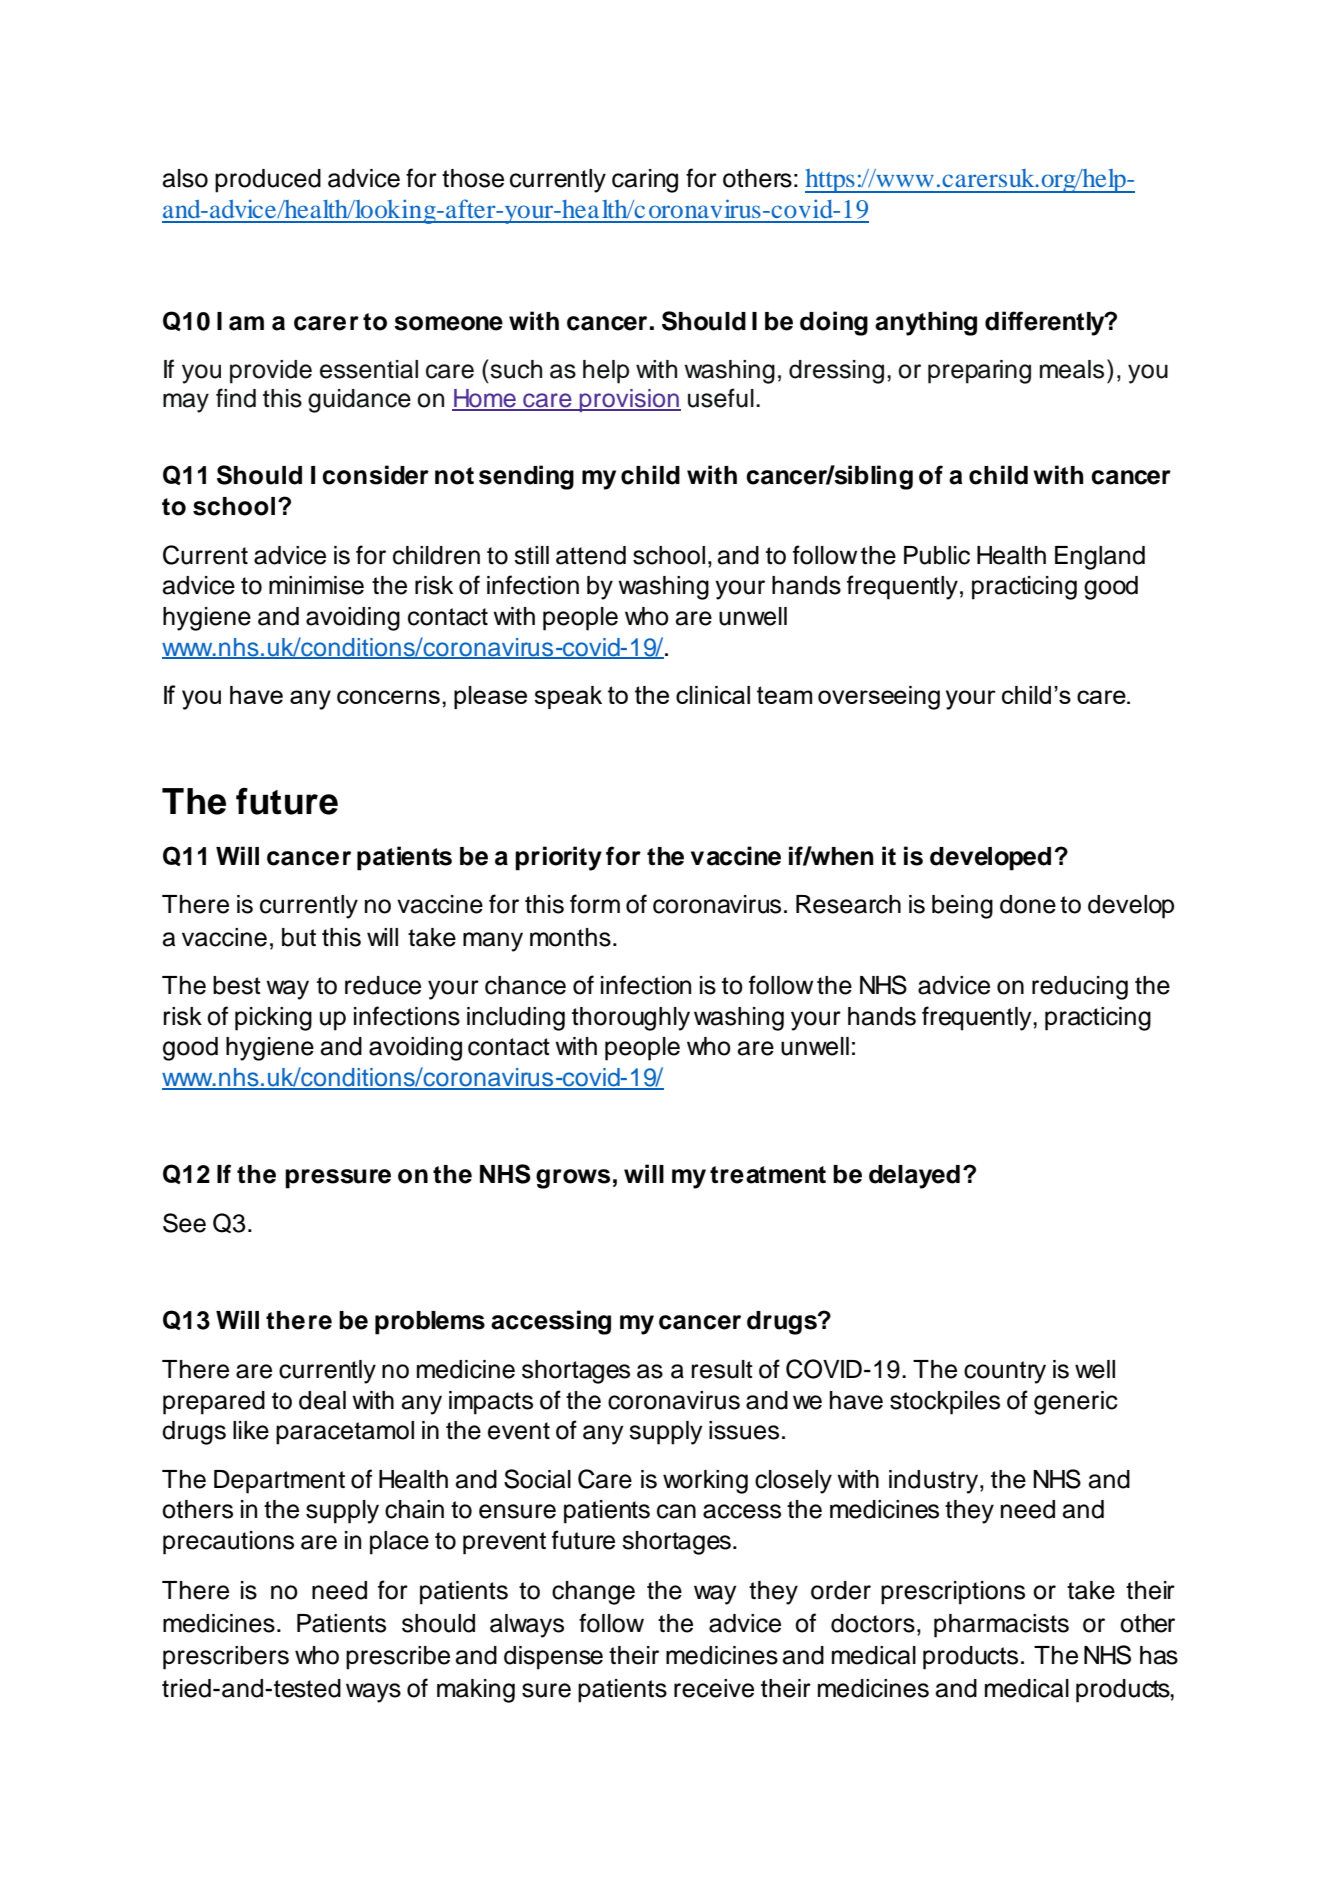 The image size is (1339, 1893). What do you see at coordinates (631, 1019) in the screenshot?
I see `thoroughly` at bounding box center [631, 1019].
